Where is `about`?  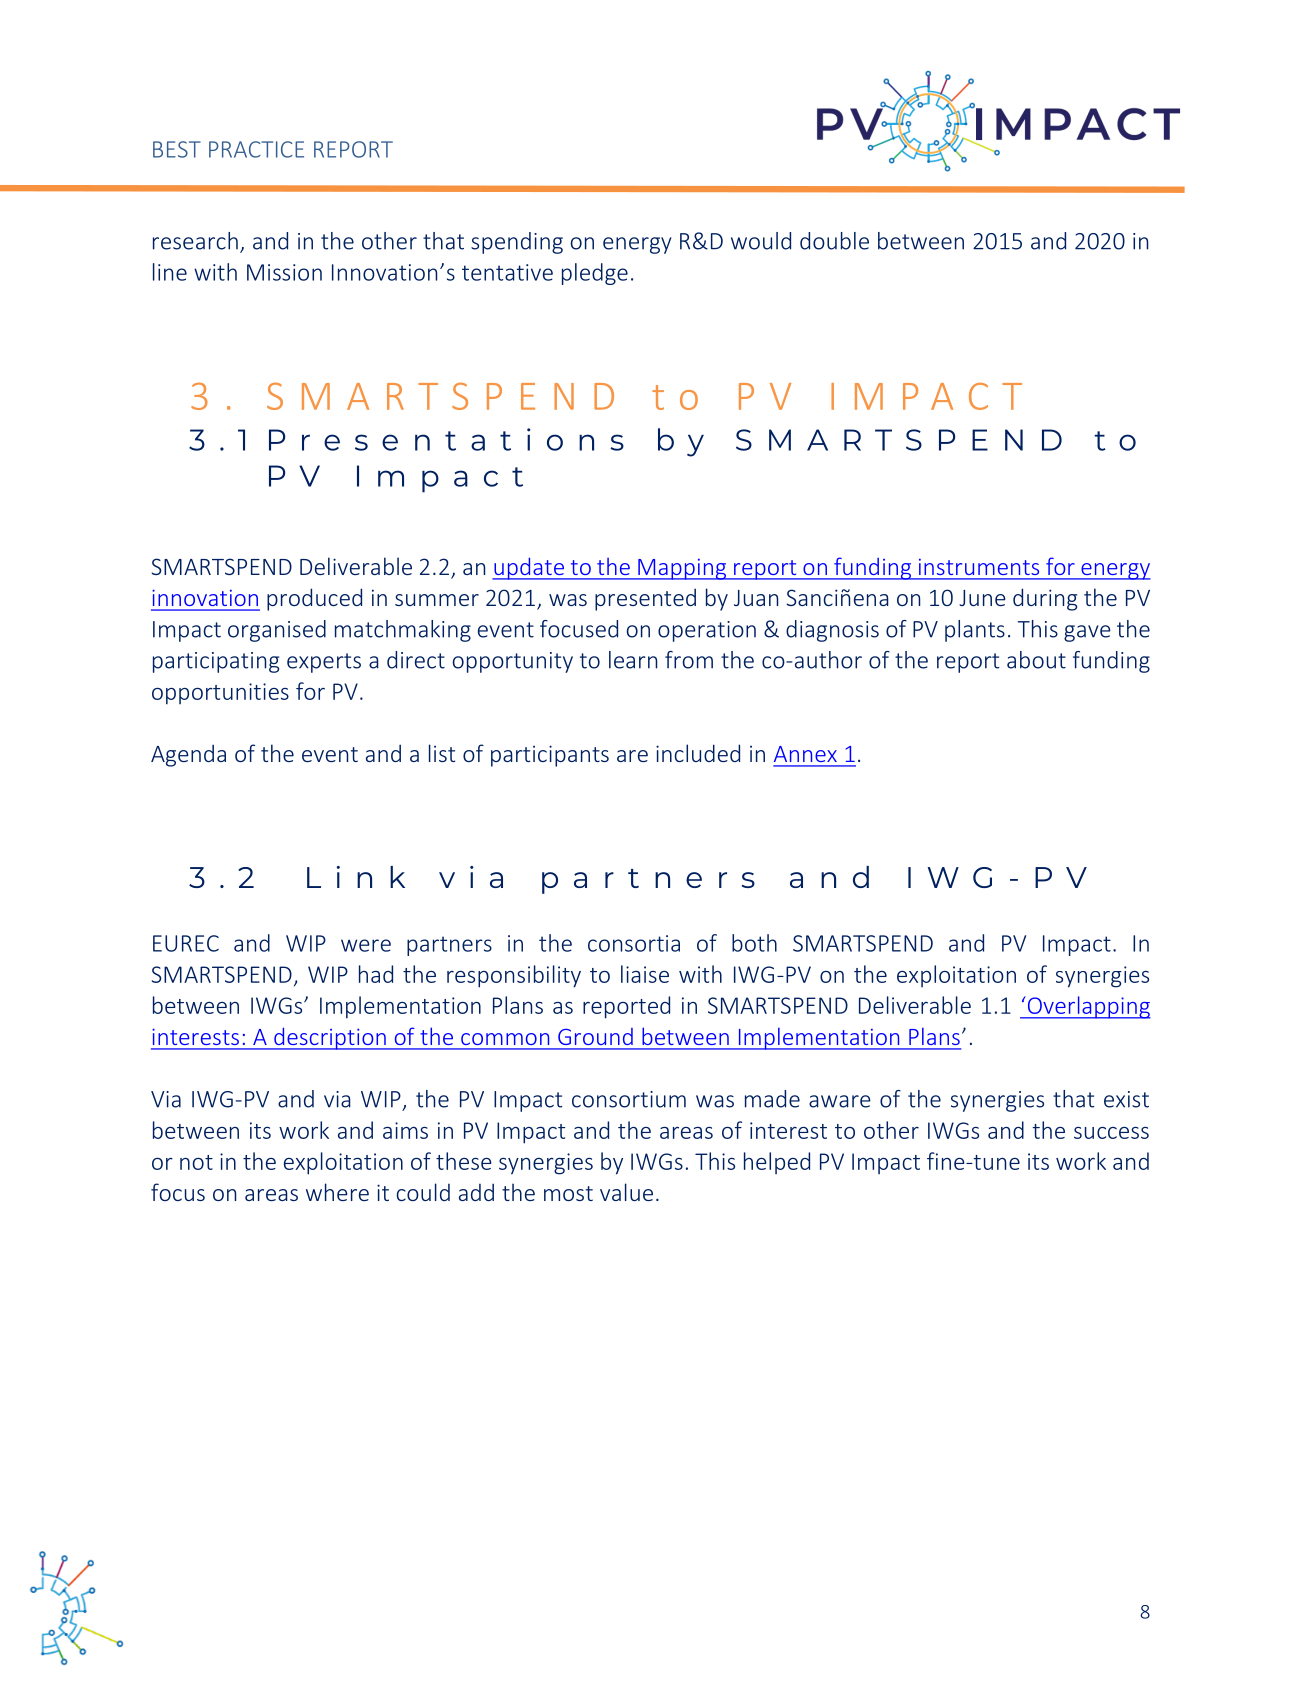
about is located at coordinates (1036, 660).
